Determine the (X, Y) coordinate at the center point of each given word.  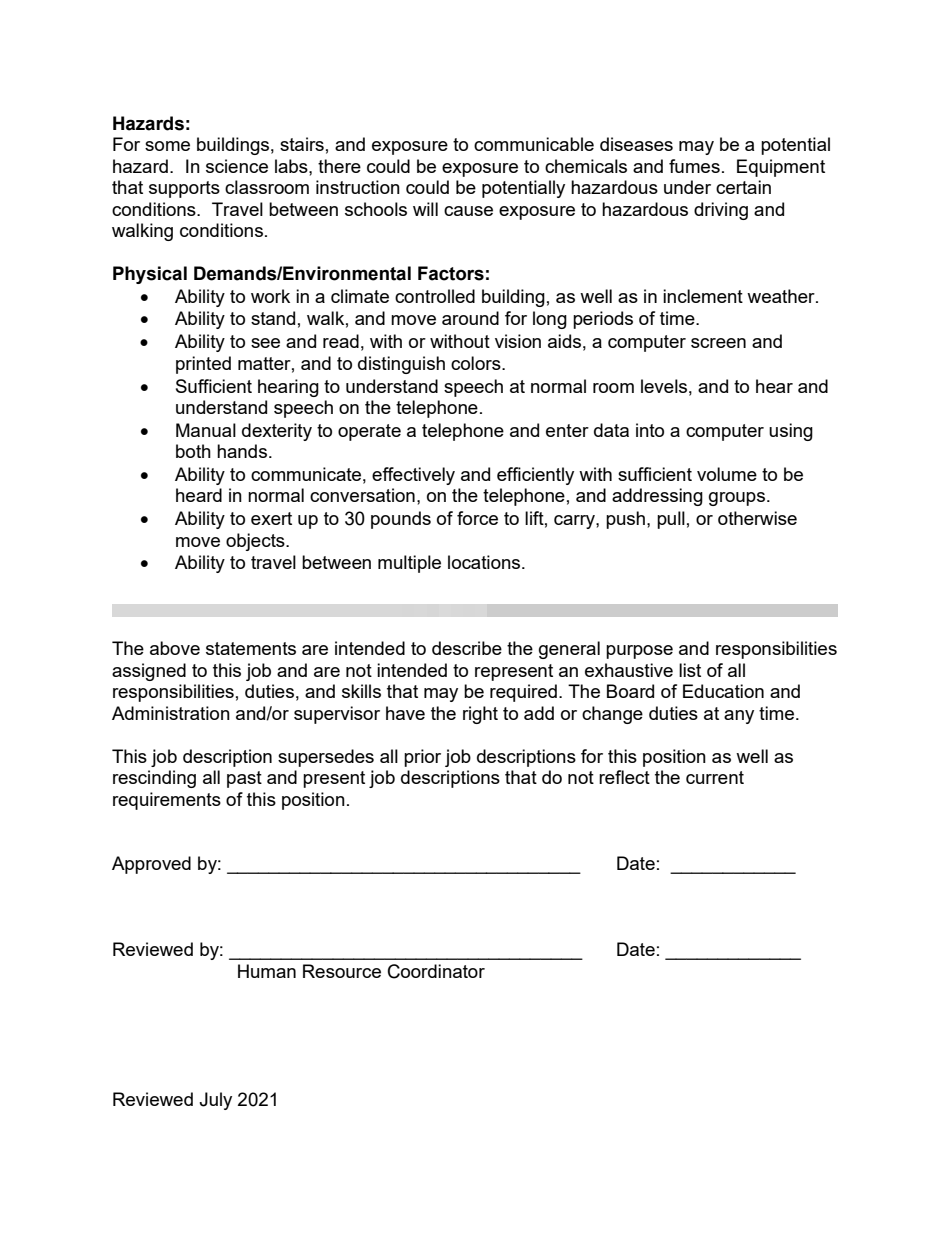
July (215, 1101)
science (237, 166)
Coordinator (436, 971)
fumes (694, 166)
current (715, 777)
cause (468, 211)
